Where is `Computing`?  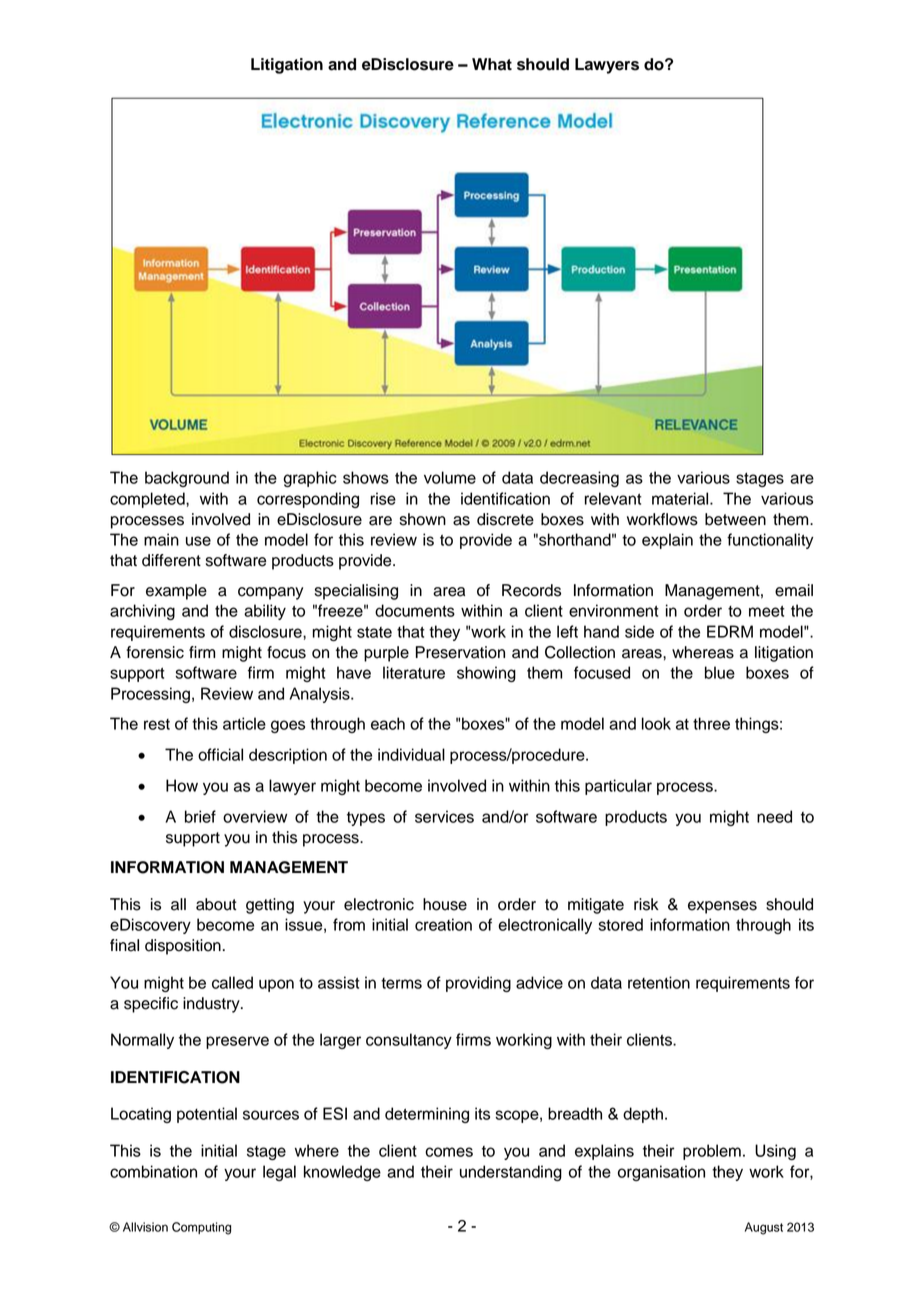 Computing is located at coordinates (201, 1228).
